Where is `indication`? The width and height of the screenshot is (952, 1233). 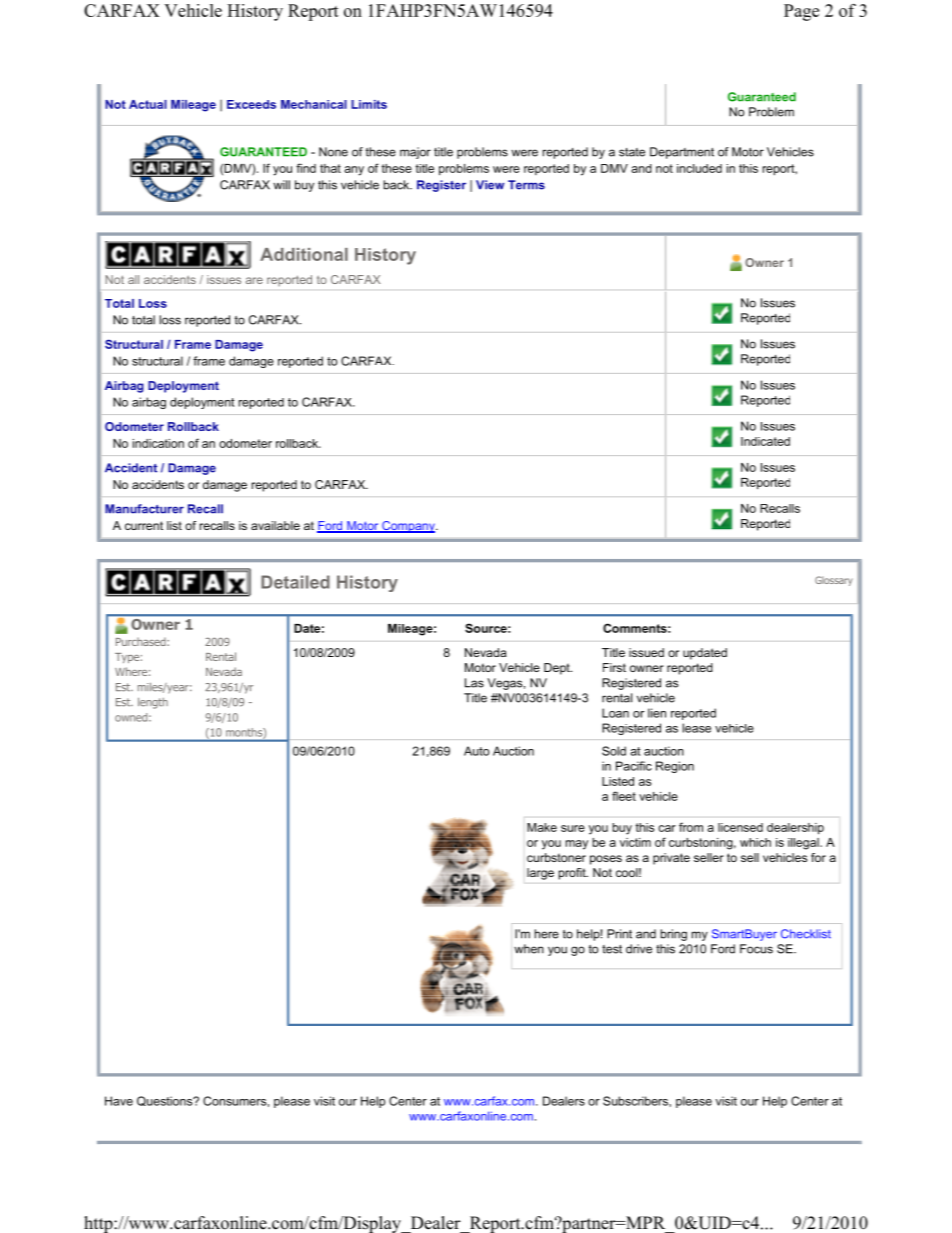
indication is located at coordinates (158, 443).
